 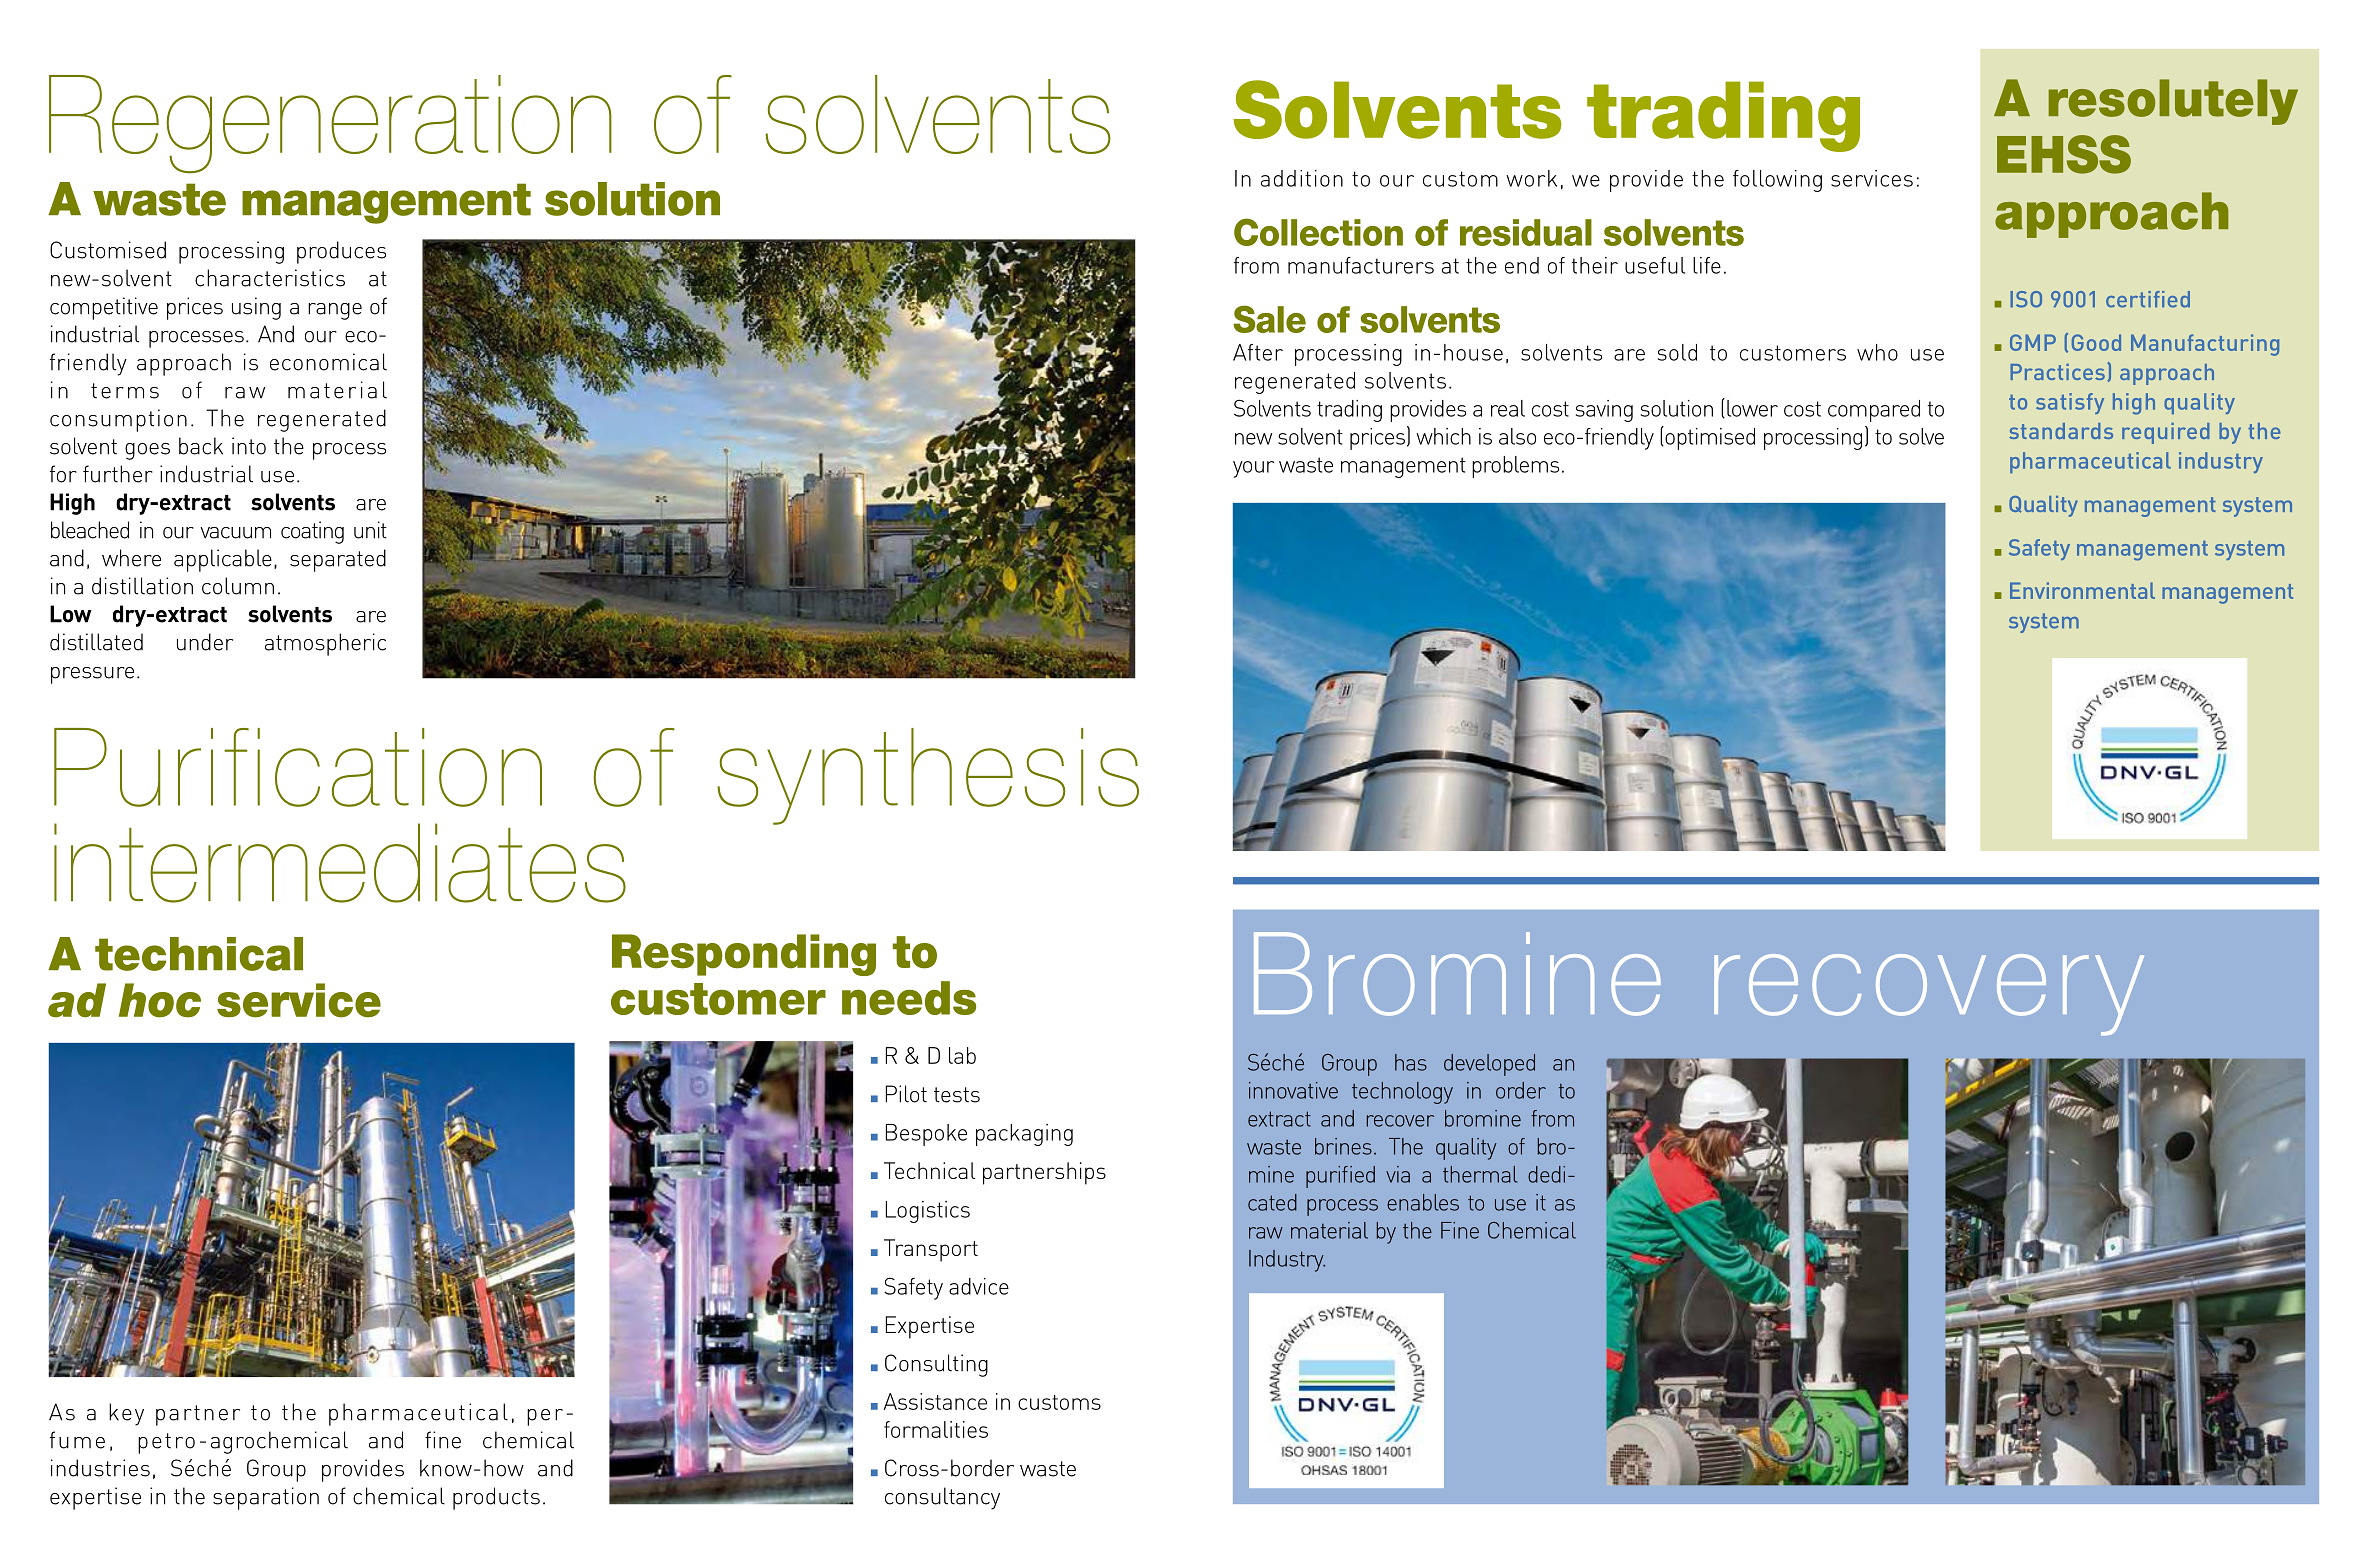 What do you see at coordinates (266, 1498) in the screenshot?
I see `separation` at bounding box center [266, 1498].
